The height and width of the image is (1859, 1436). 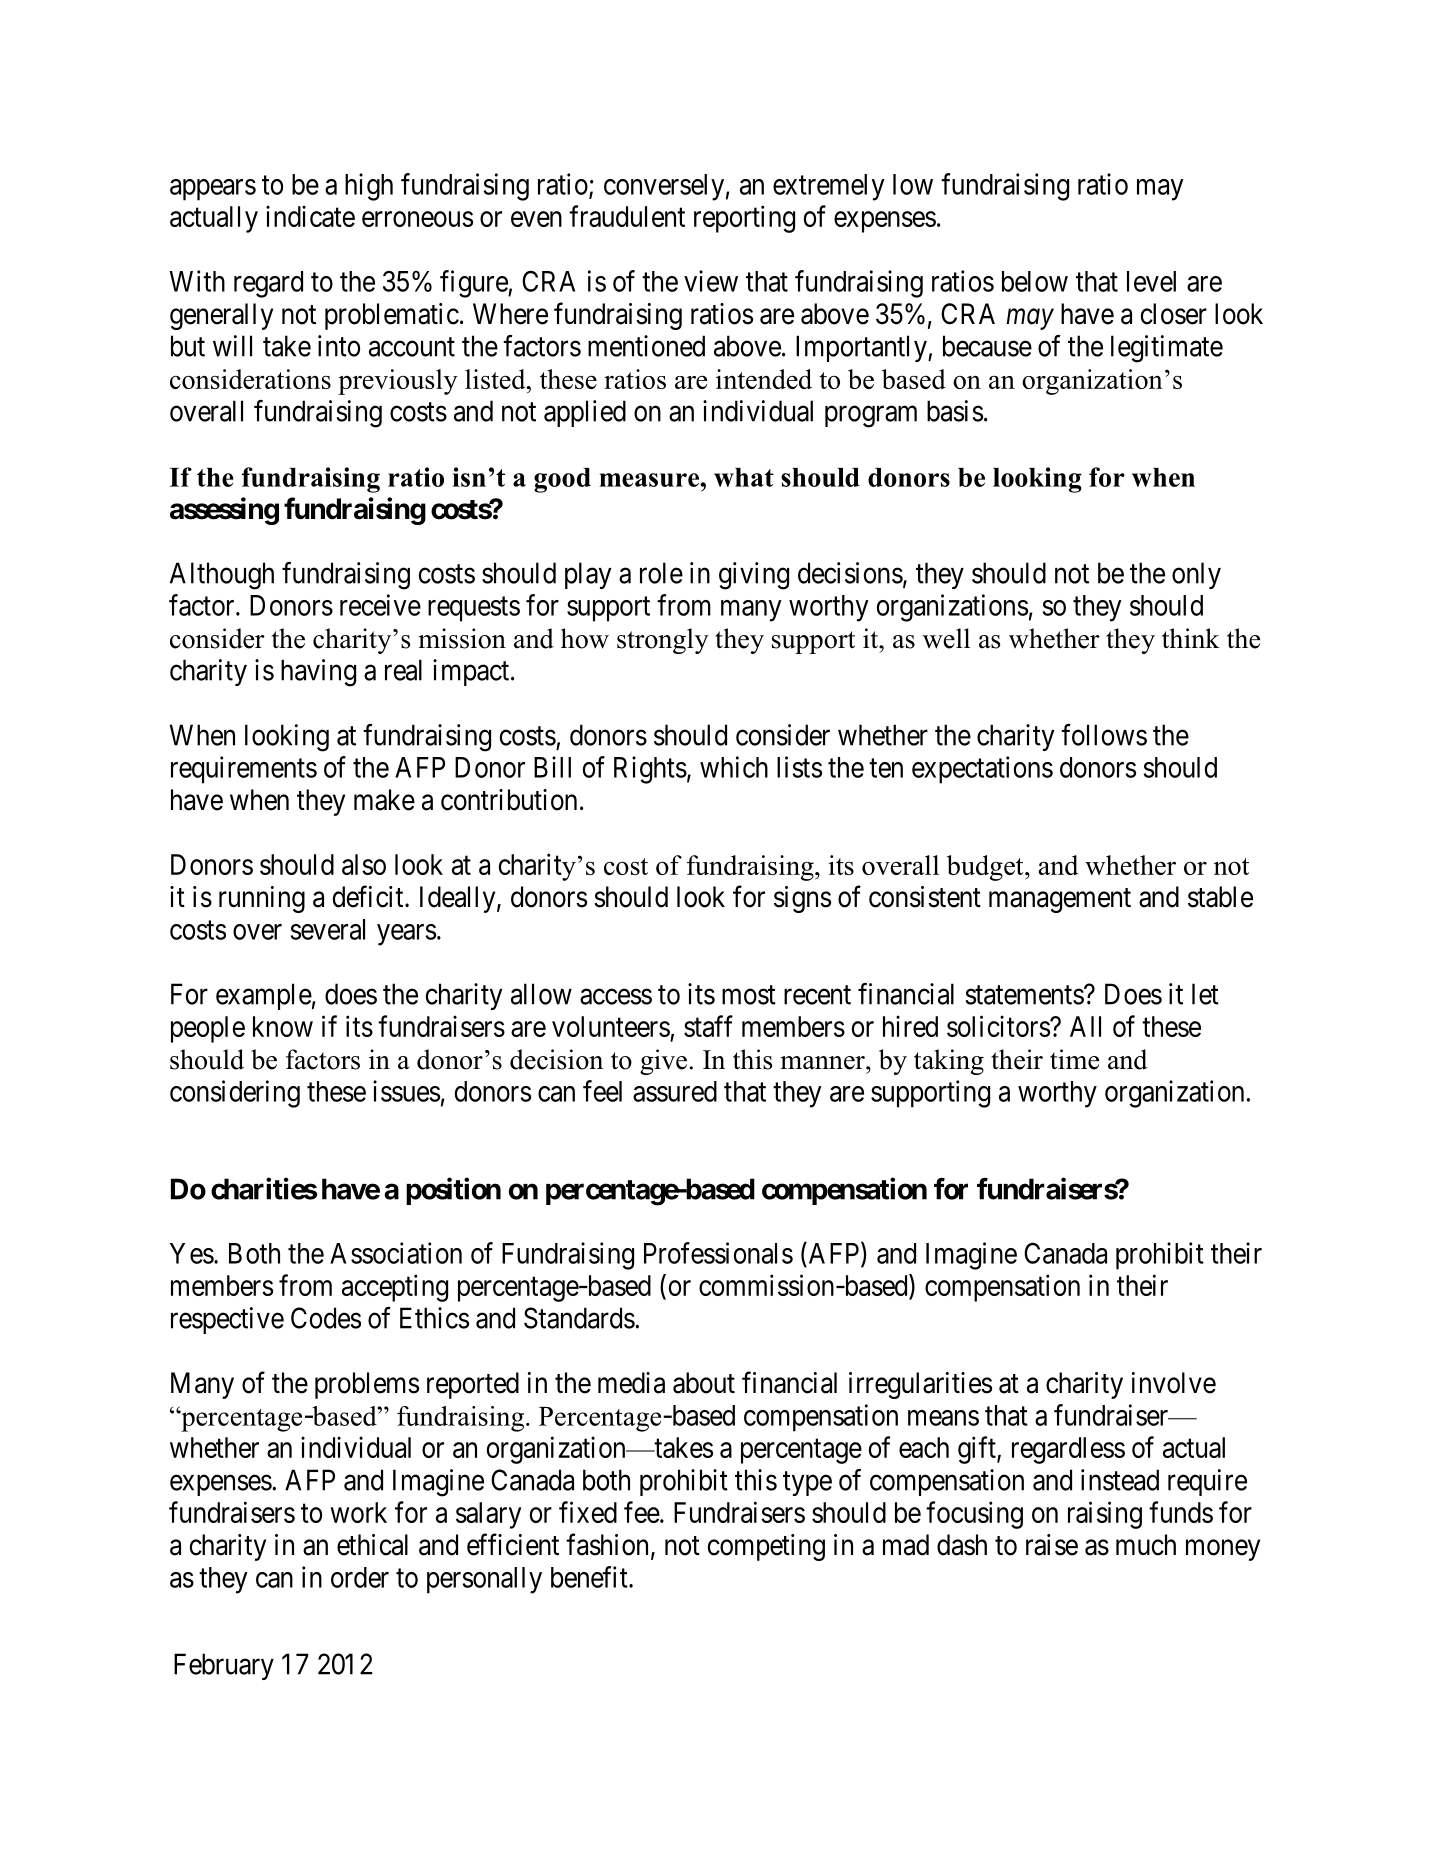 I want to click on reporting, so click(x=744, y=219).
